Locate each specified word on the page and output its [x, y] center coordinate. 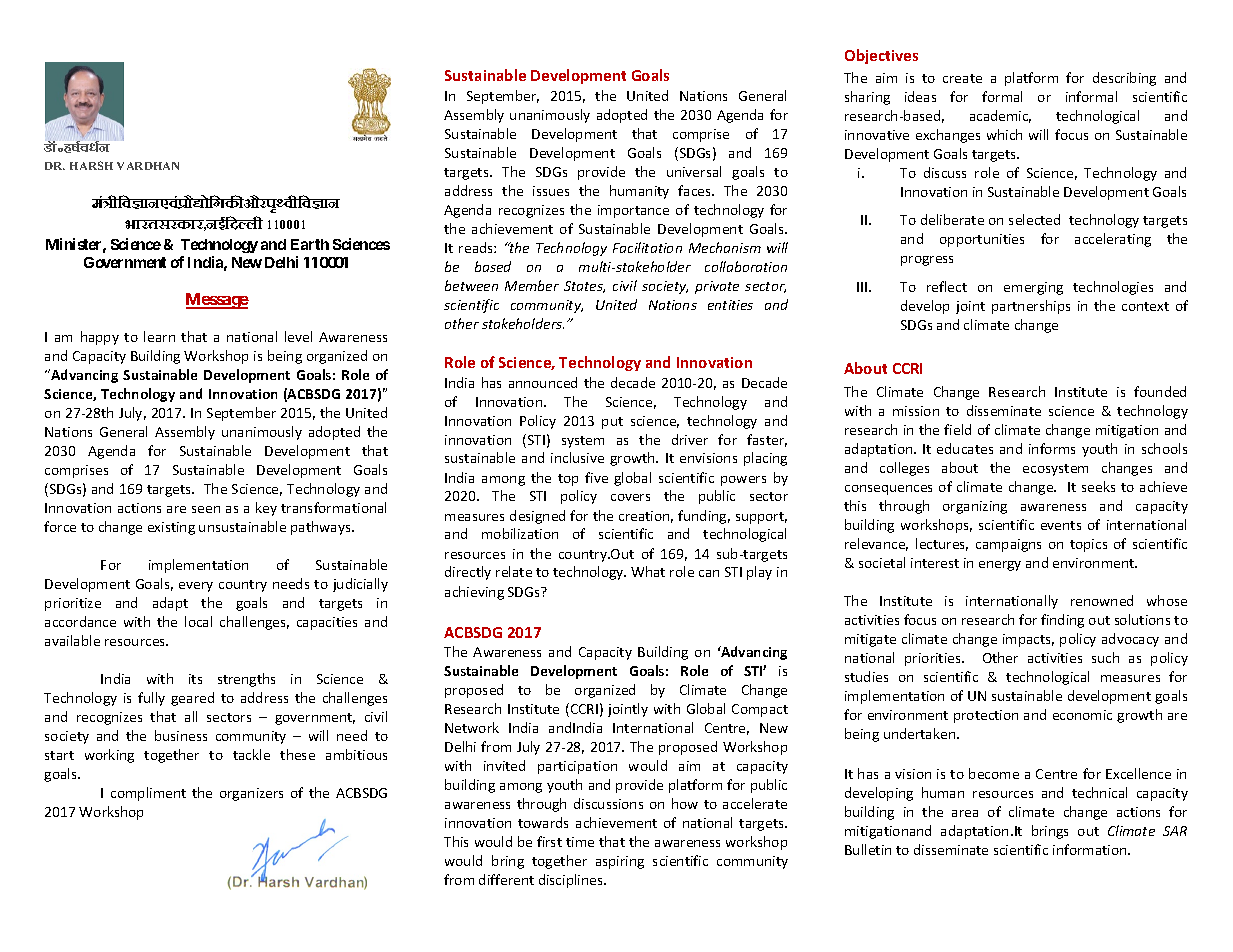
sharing [867, 98]
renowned [1102, 600]
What [648, 571]
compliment [148, 794]
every [196, 587]
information [1091, 849]
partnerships [1031, 307]
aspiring [620, 862]
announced [543, 382]
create [962, 78]
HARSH [91, 165]
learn [159, 336]
